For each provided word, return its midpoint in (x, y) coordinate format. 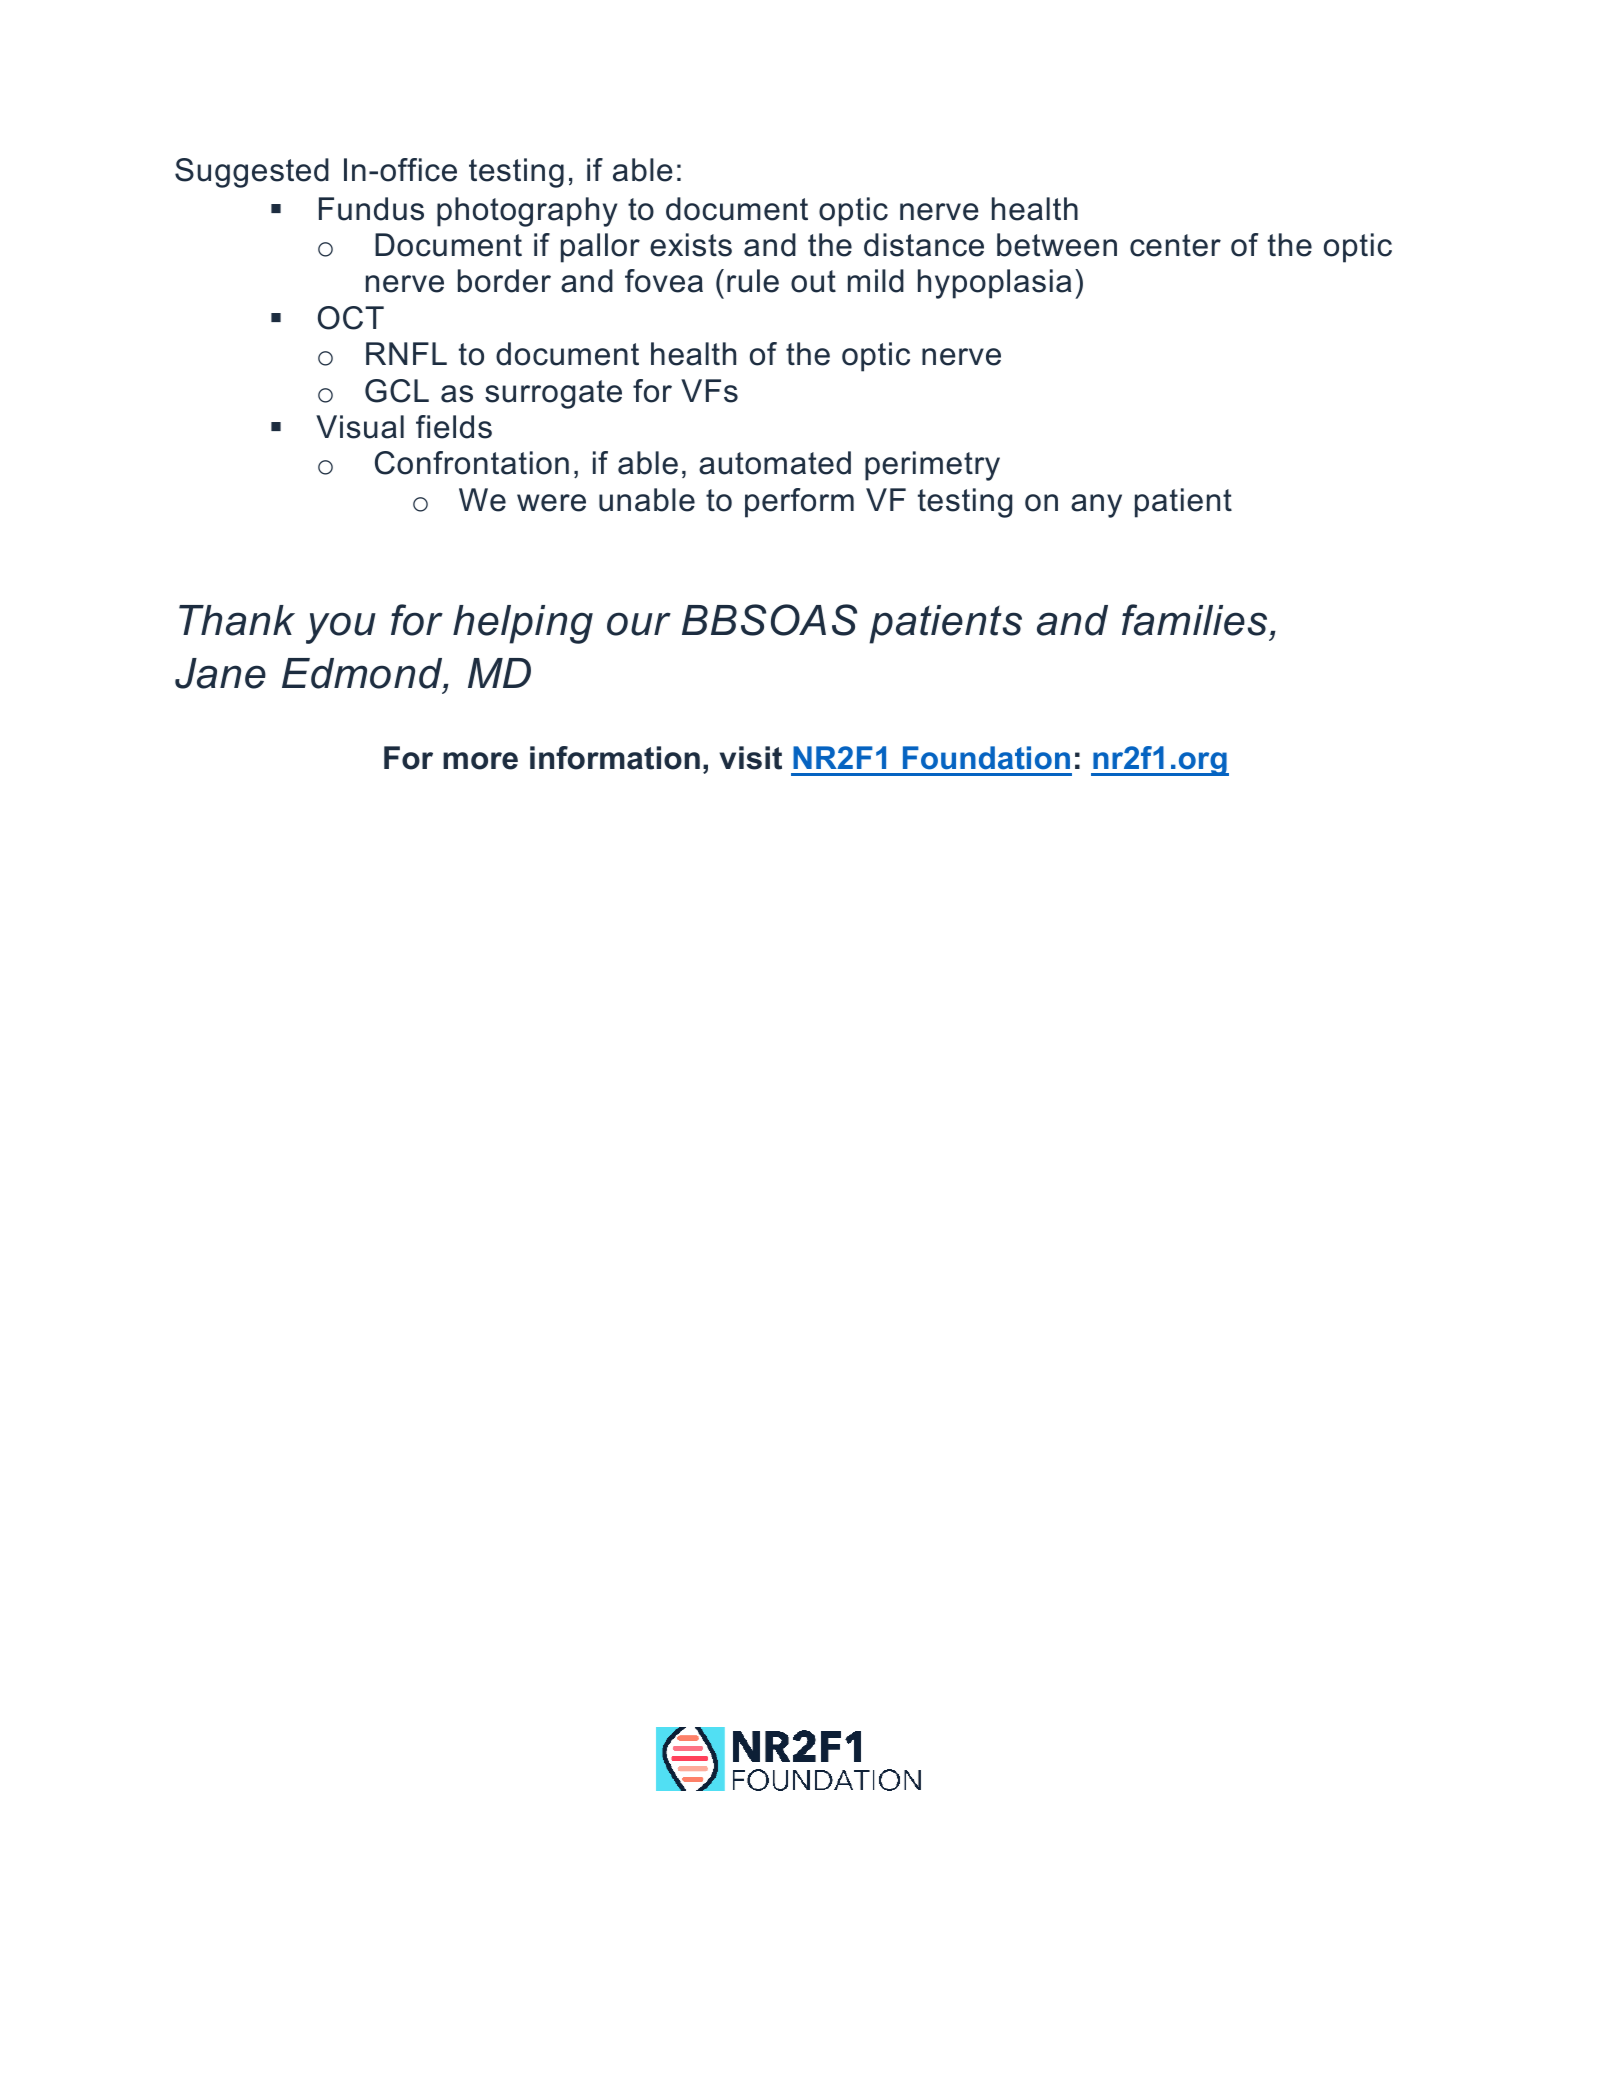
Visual (360, 427)
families (1194, 620)
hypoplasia (995, 284)
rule (753, 281)
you (341, 628)
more (480, 761)
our (639, 624)
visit (751, 758)
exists (691, 245)
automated (775, 463)
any (1096, 506)
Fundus (371, 209)
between (1057, 245)
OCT (351, 318)
